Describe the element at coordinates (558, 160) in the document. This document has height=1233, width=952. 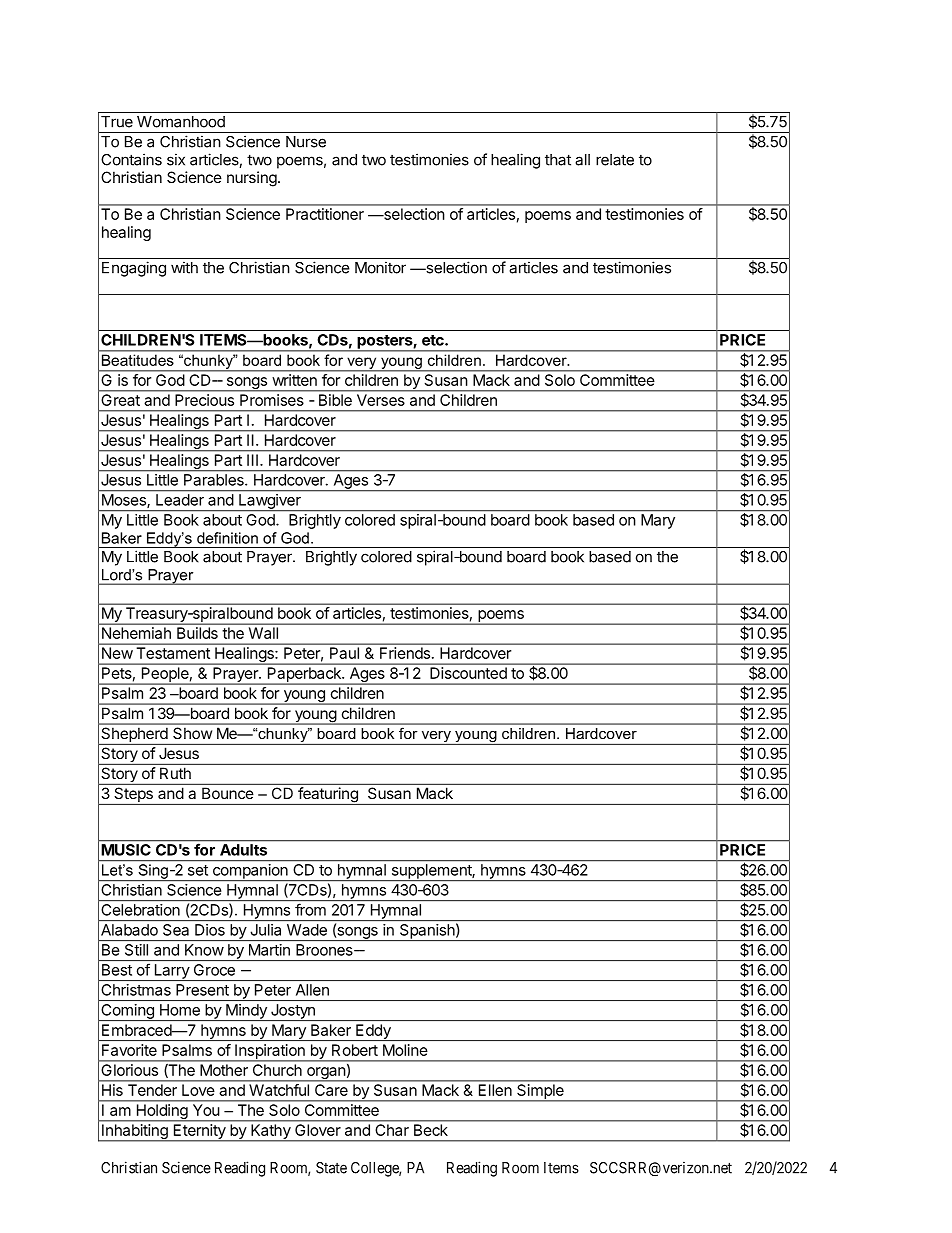
I see `that` at that location.
